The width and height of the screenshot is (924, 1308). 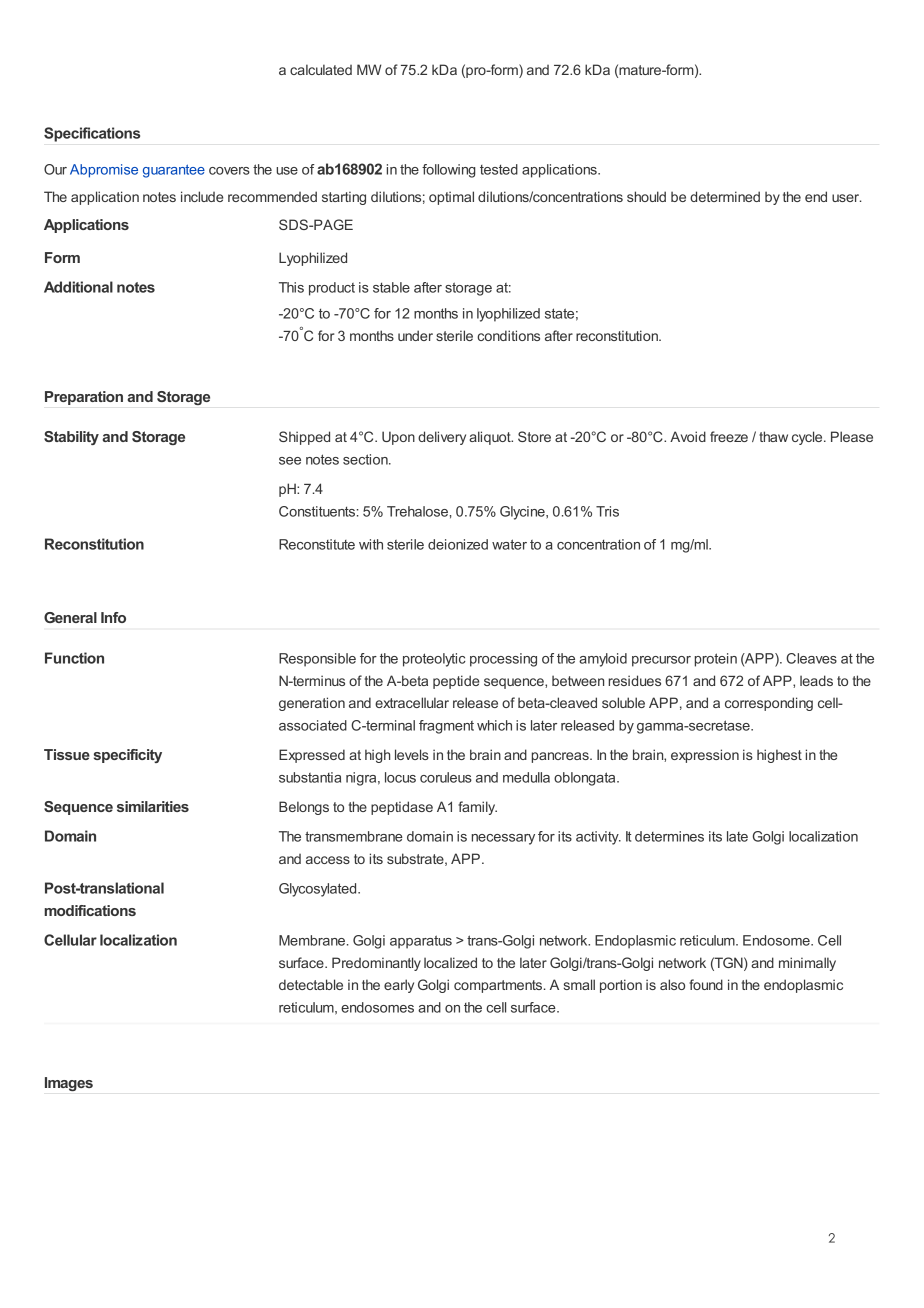 What do you see at coordinates (84, 398) in the screenshot?
I see `Preparation` at bounding box center [84, 398].
